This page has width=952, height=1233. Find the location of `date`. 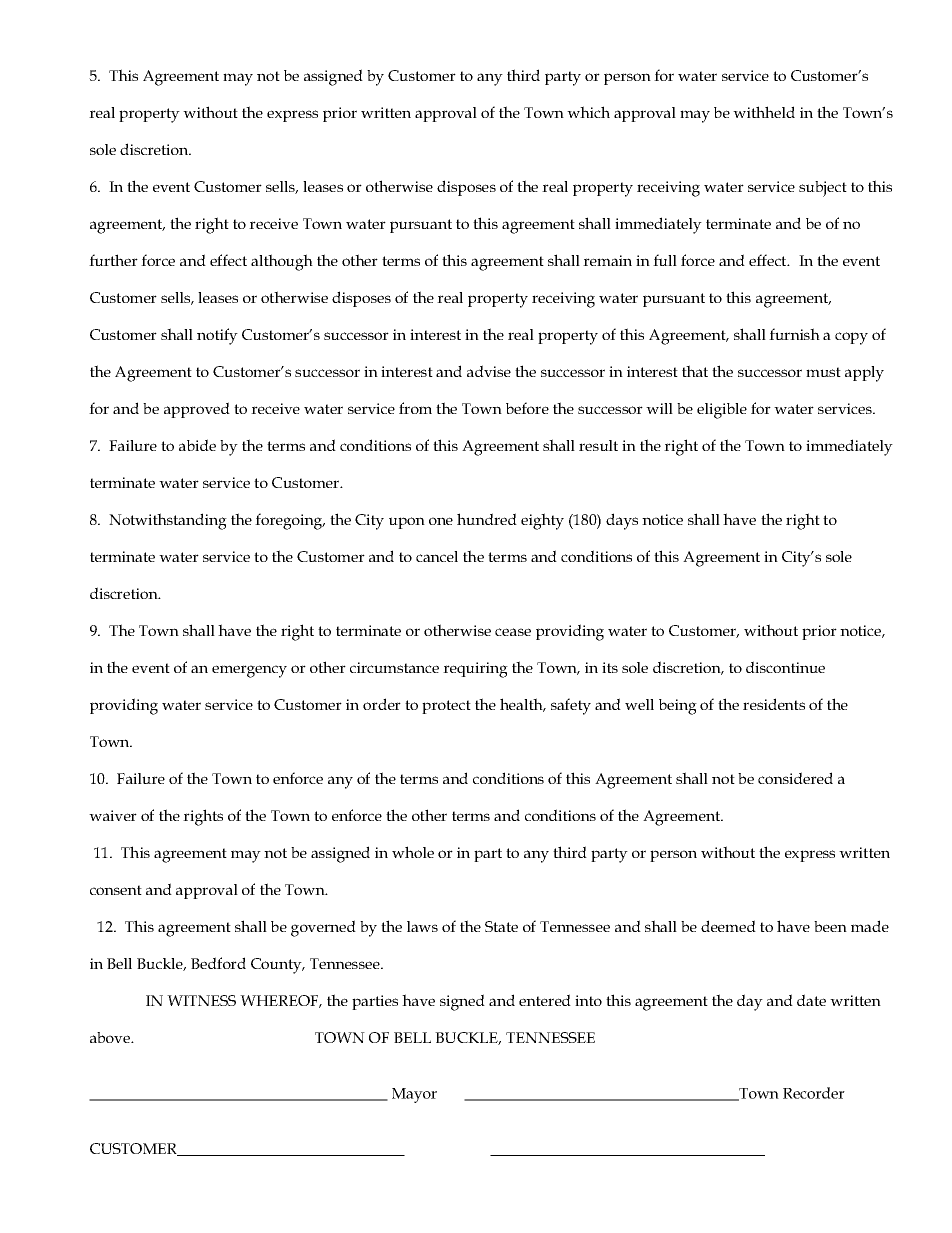

date is located at coordinates (811, 1000).
